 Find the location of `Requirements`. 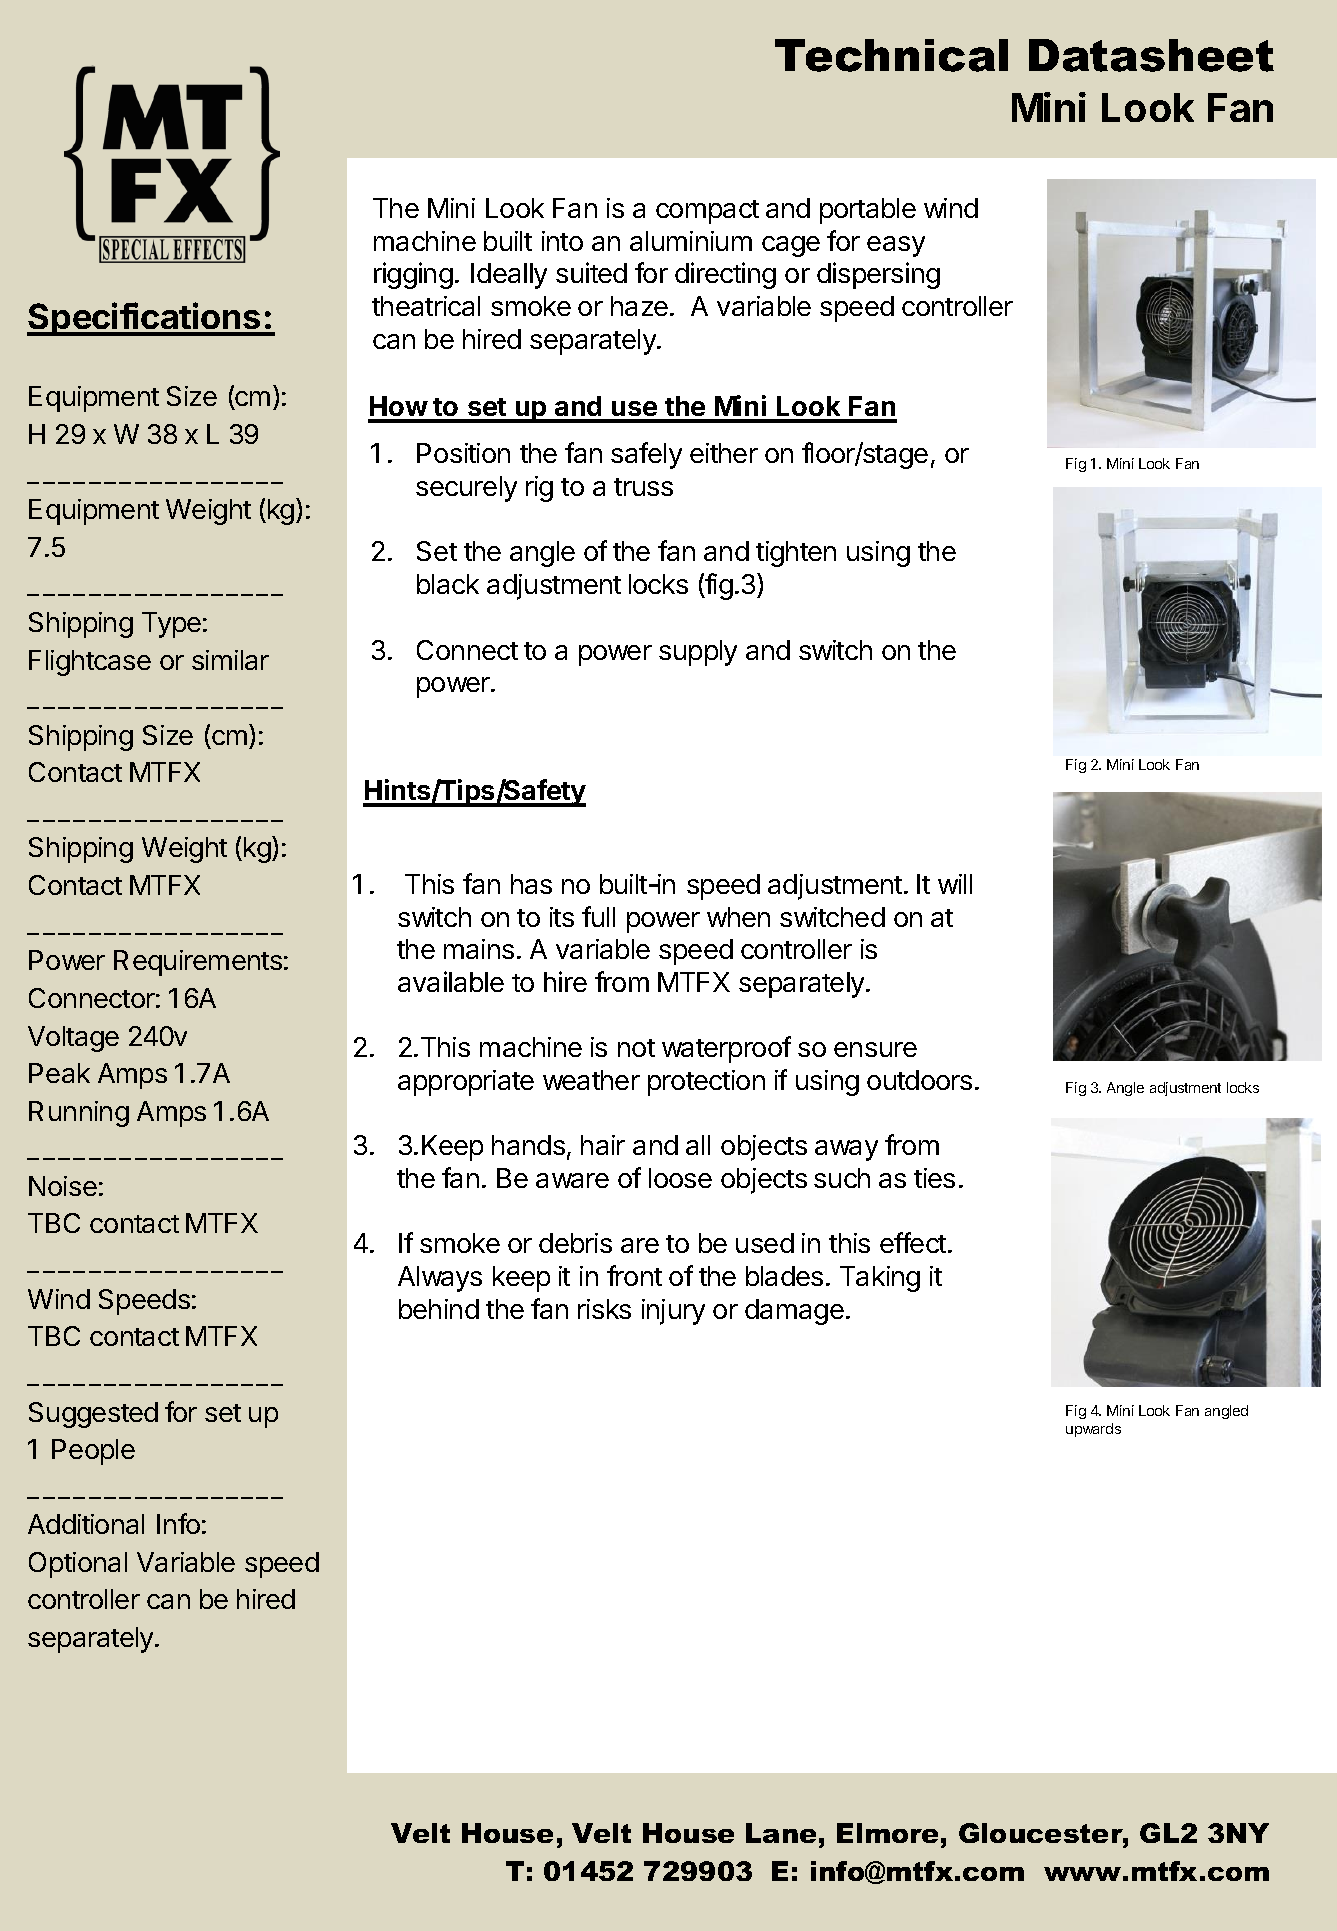

Requirements is located at coordinates (198, 963).
